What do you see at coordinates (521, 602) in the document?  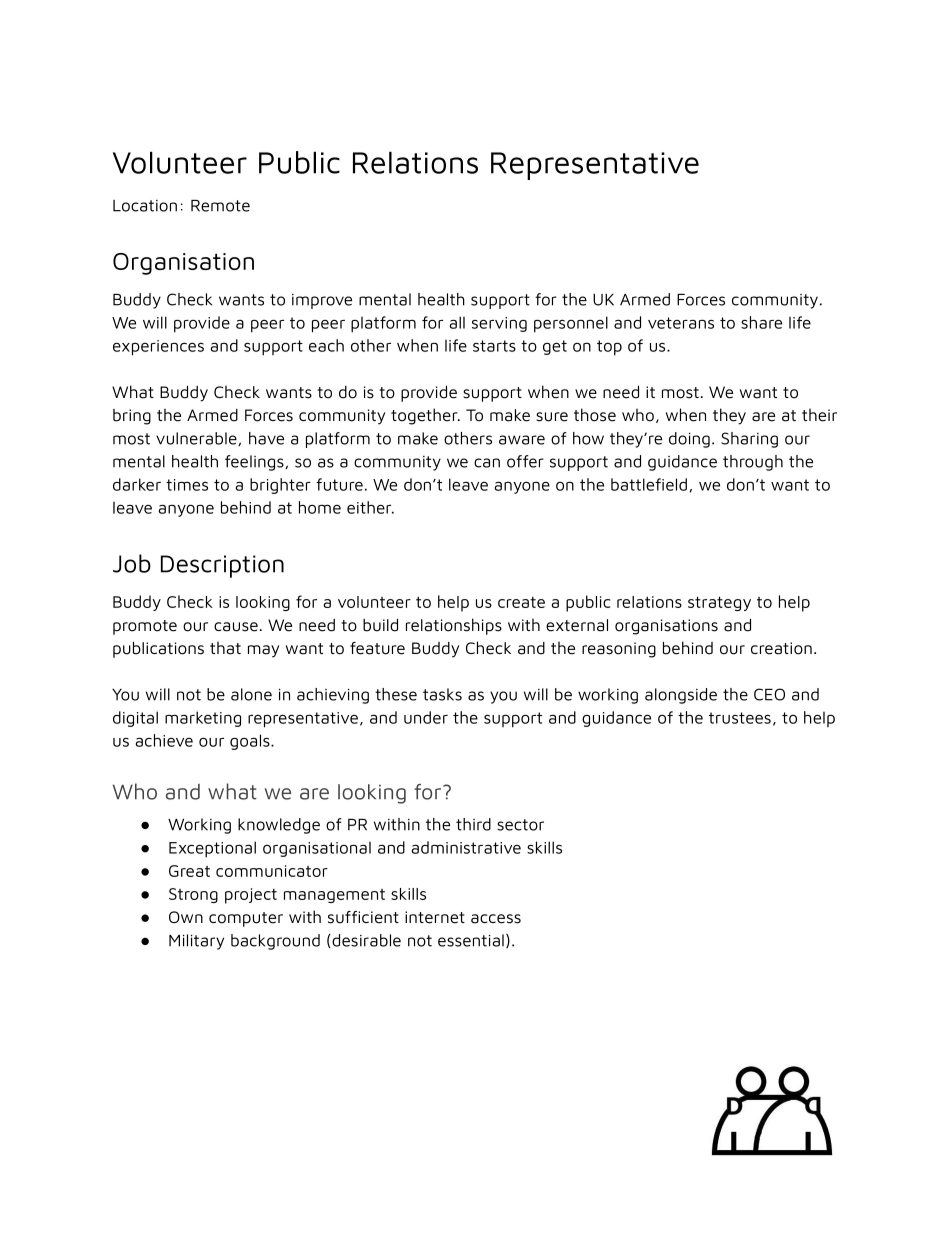 I see `create` at bounding box center [521, 602].
